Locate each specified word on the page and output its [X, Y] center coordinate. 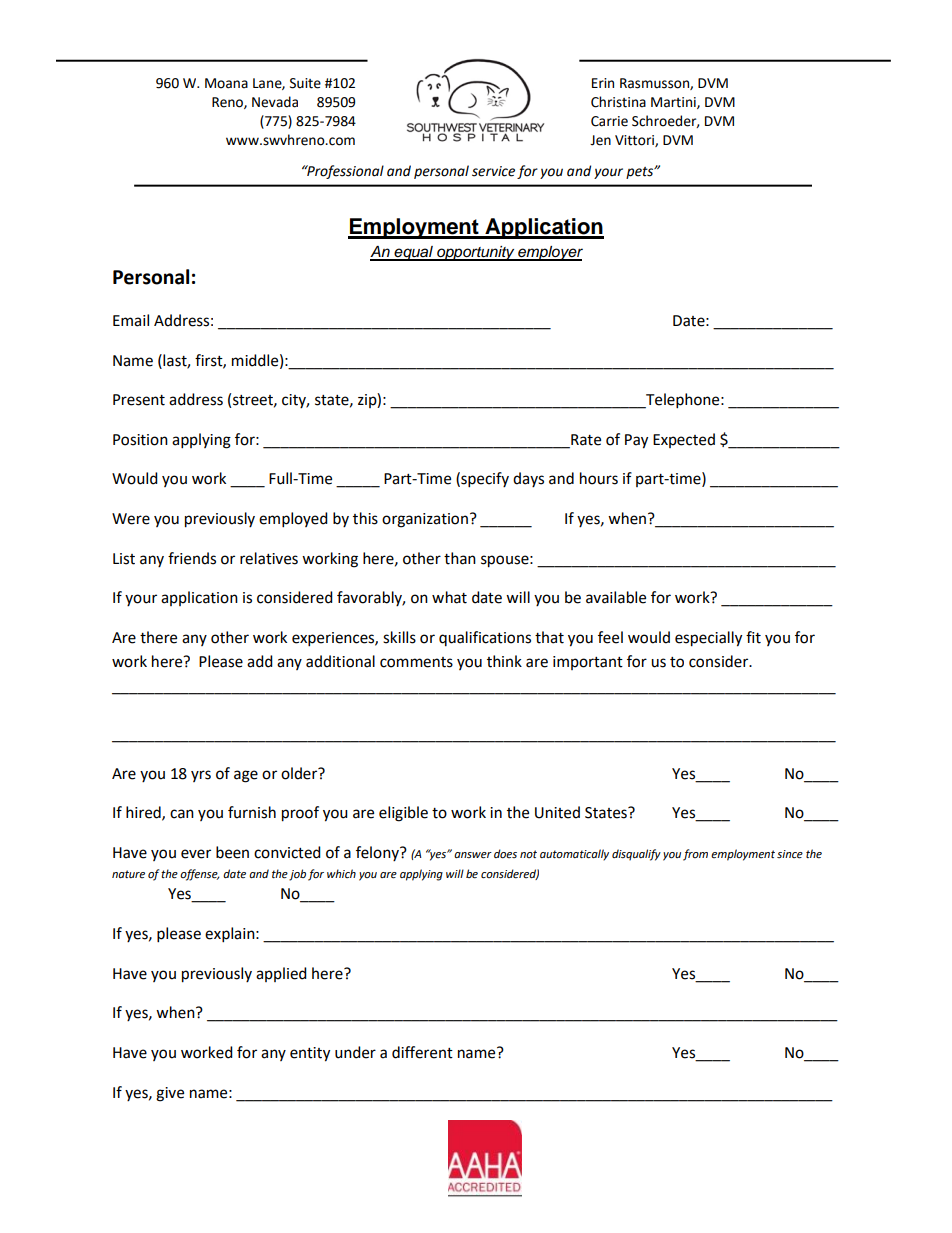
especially [708, 639]
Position [140, 440]
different [422, 1052]
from [695, 855]
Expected [684, 440]
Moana [226, 83]
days [528, 479]
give [170, 1094]
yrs [201, 776]
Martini [674, 103]
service [493, 171]
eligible [403, 814]
